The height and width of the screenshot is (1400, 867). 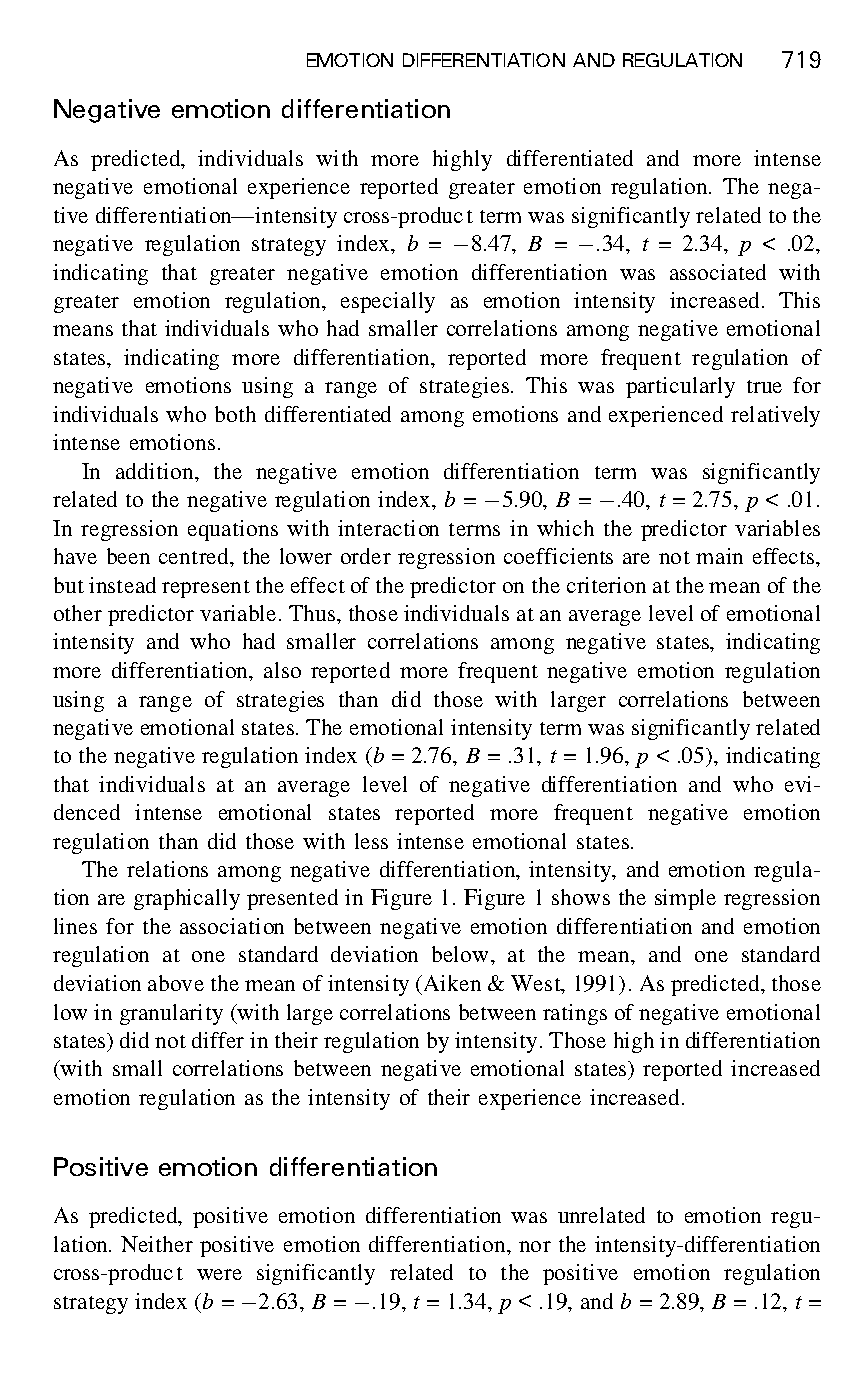 What do you see at coordinates (535, 1246) in the screenshot?
I see `nor` at bounding box center [535, 1246].
